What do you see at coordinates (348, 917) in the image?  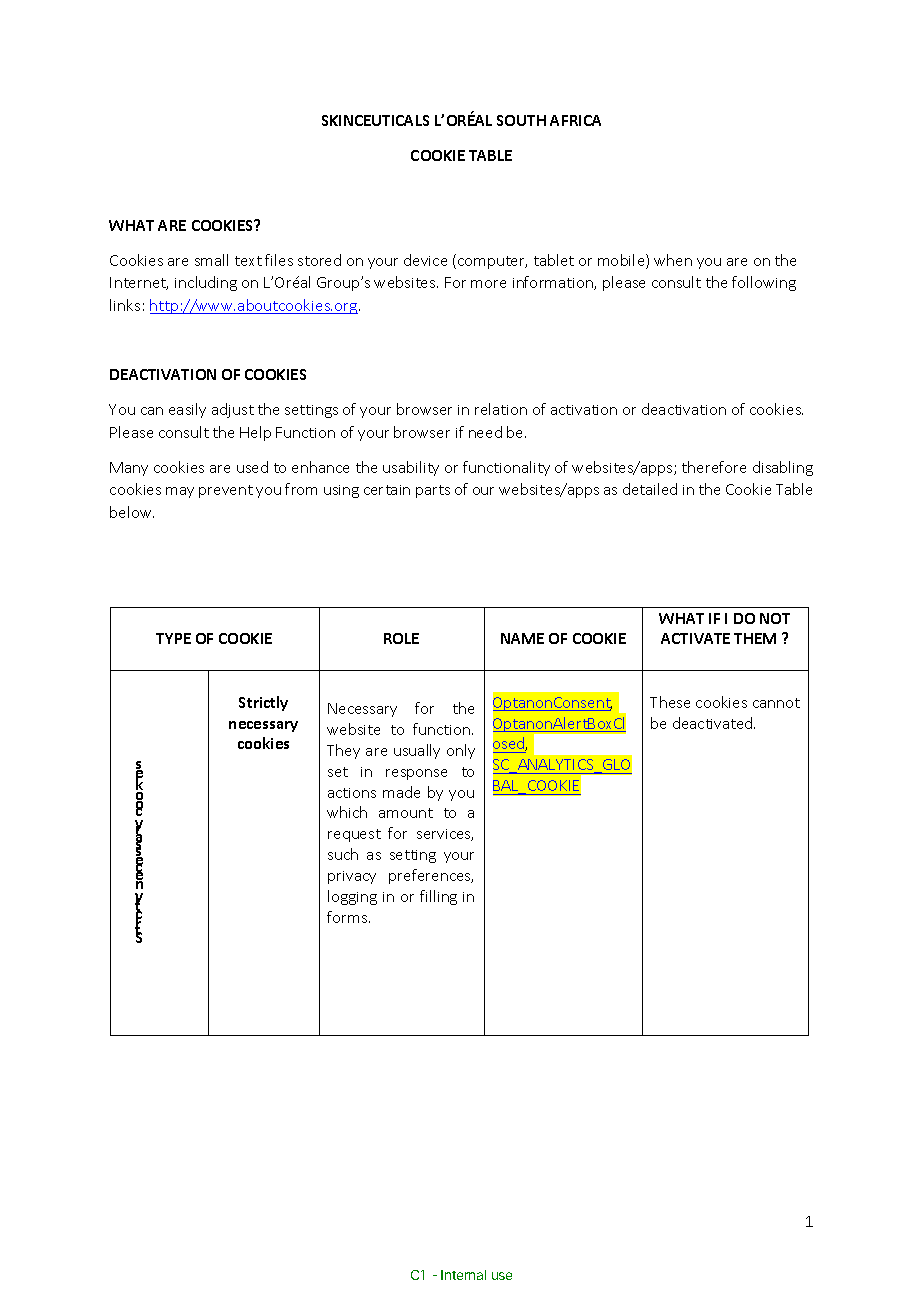 I see `forms` at bounding box center [348, 917].
